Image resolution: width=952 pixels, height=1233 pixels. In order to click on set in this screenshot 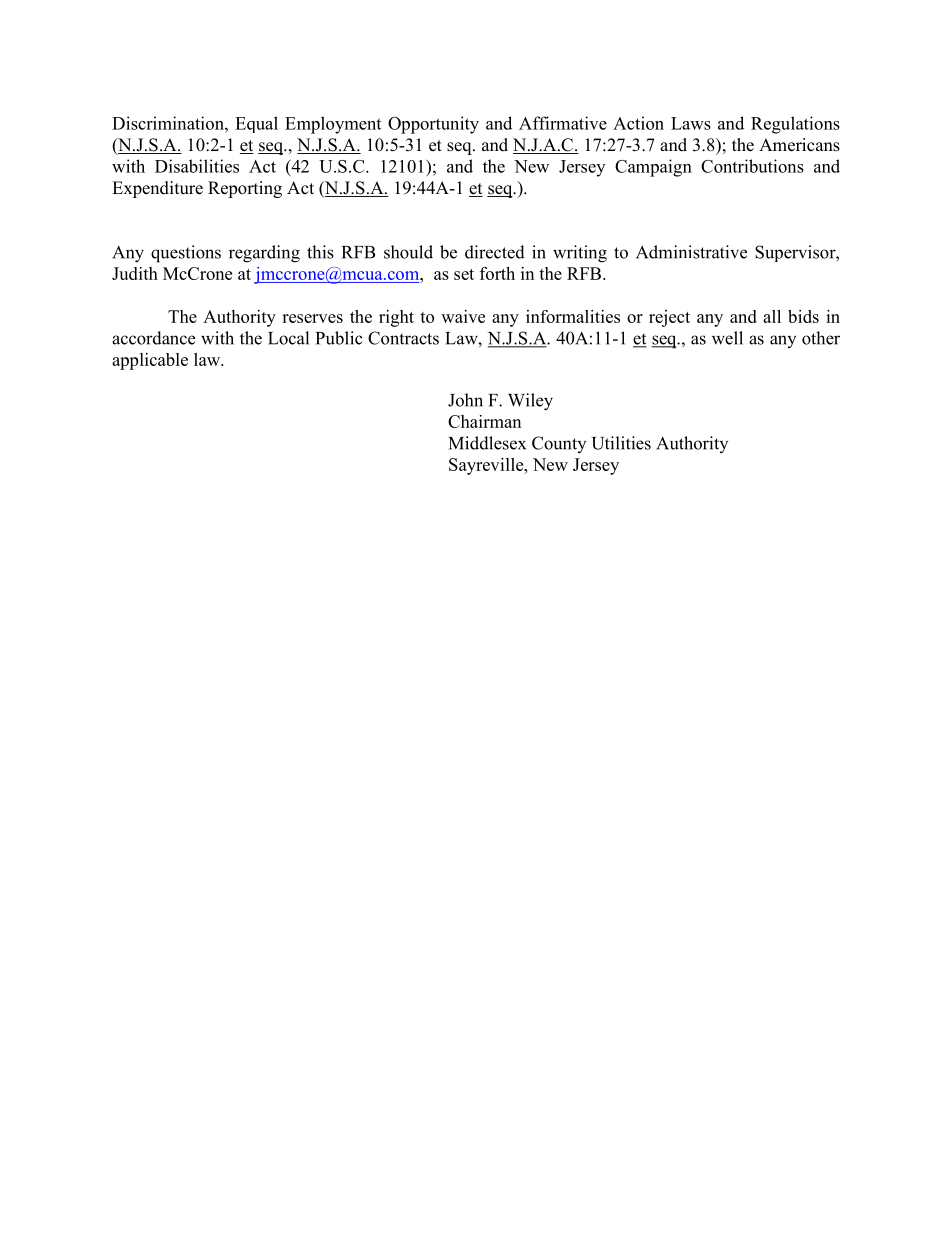, I will do `click(464, 274)`.
